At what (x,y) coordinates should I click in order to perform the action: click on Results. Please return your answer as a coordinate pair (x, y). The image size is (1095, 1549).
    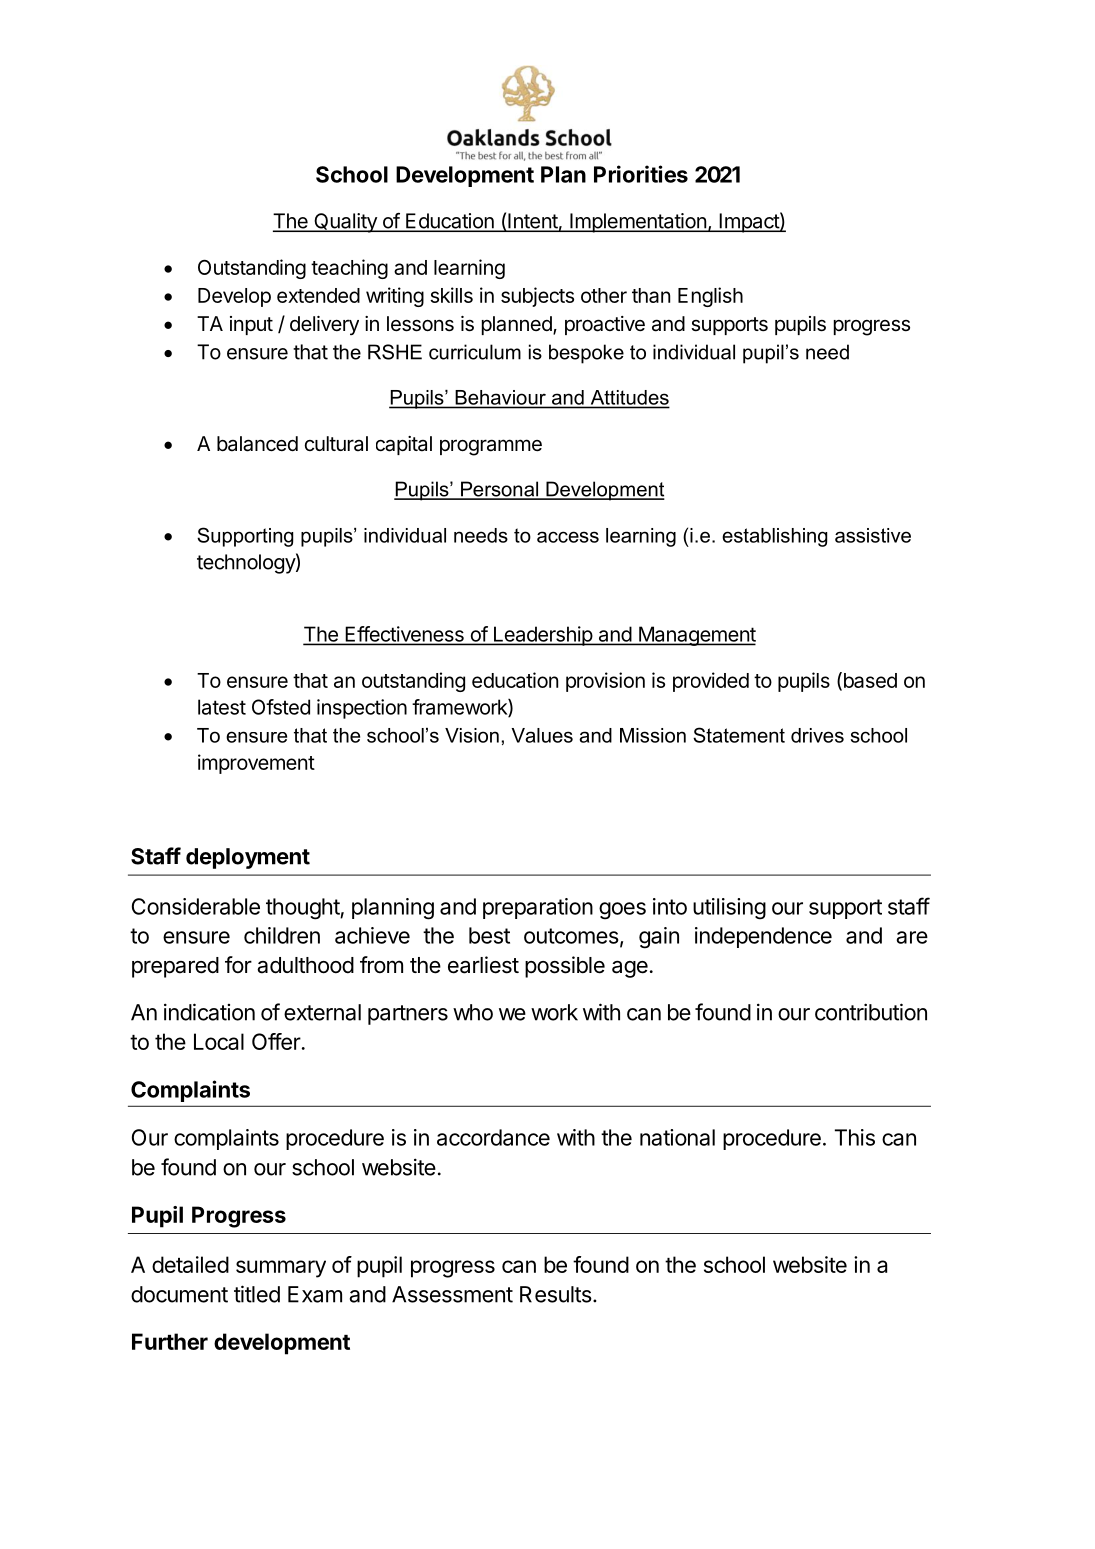
    Looking at the image, I should click on (556, 1294).
